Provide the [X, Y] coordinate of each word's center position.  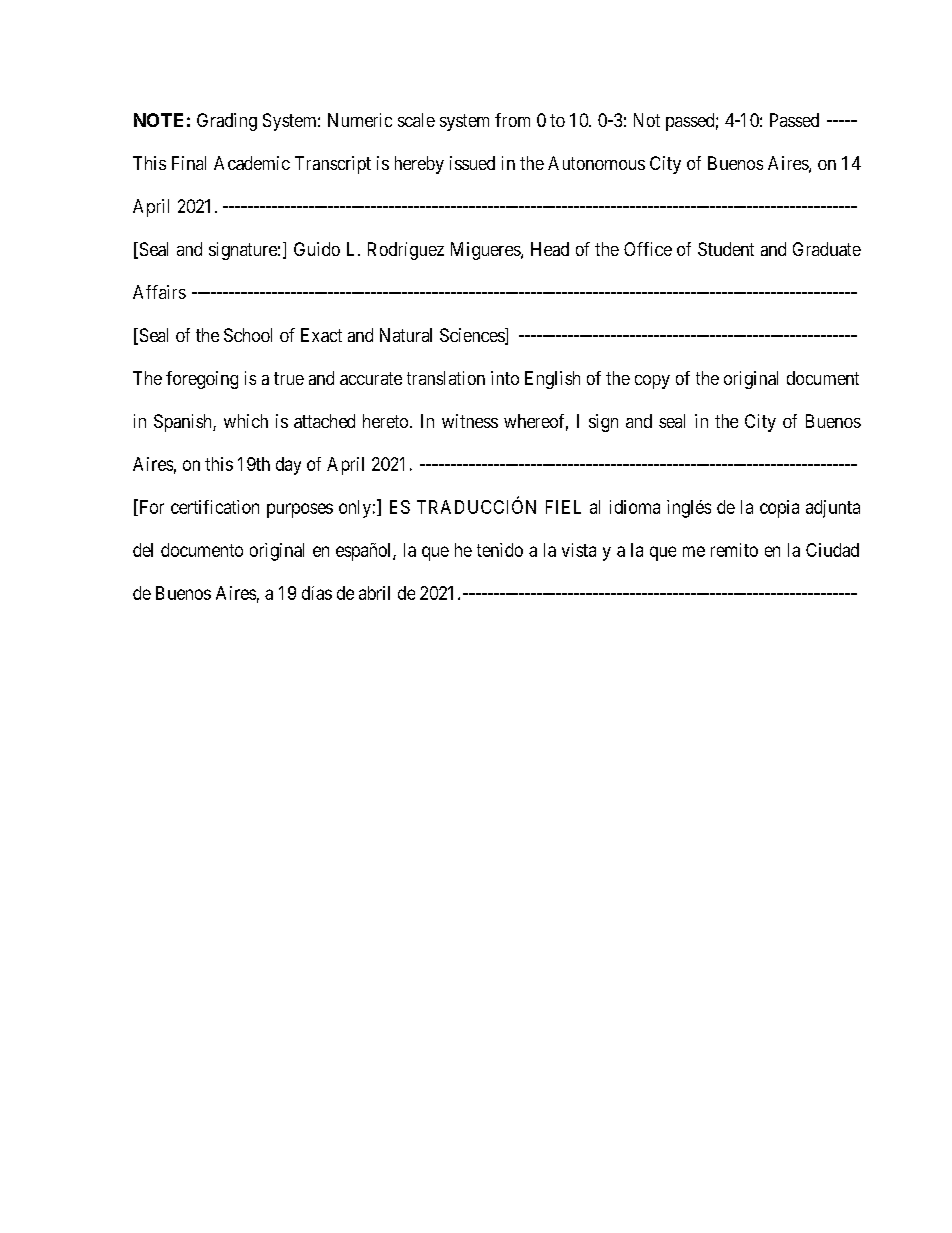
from [512, 120]
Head [550, 249]
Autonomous [596, 163]
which [246, 421]
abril [374, 593]
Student [726, 249]
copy [652, 382]
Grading [227, 122]
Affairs [159, 292]
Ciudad [832, 550]
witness [470, 421]
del [143, 550]
